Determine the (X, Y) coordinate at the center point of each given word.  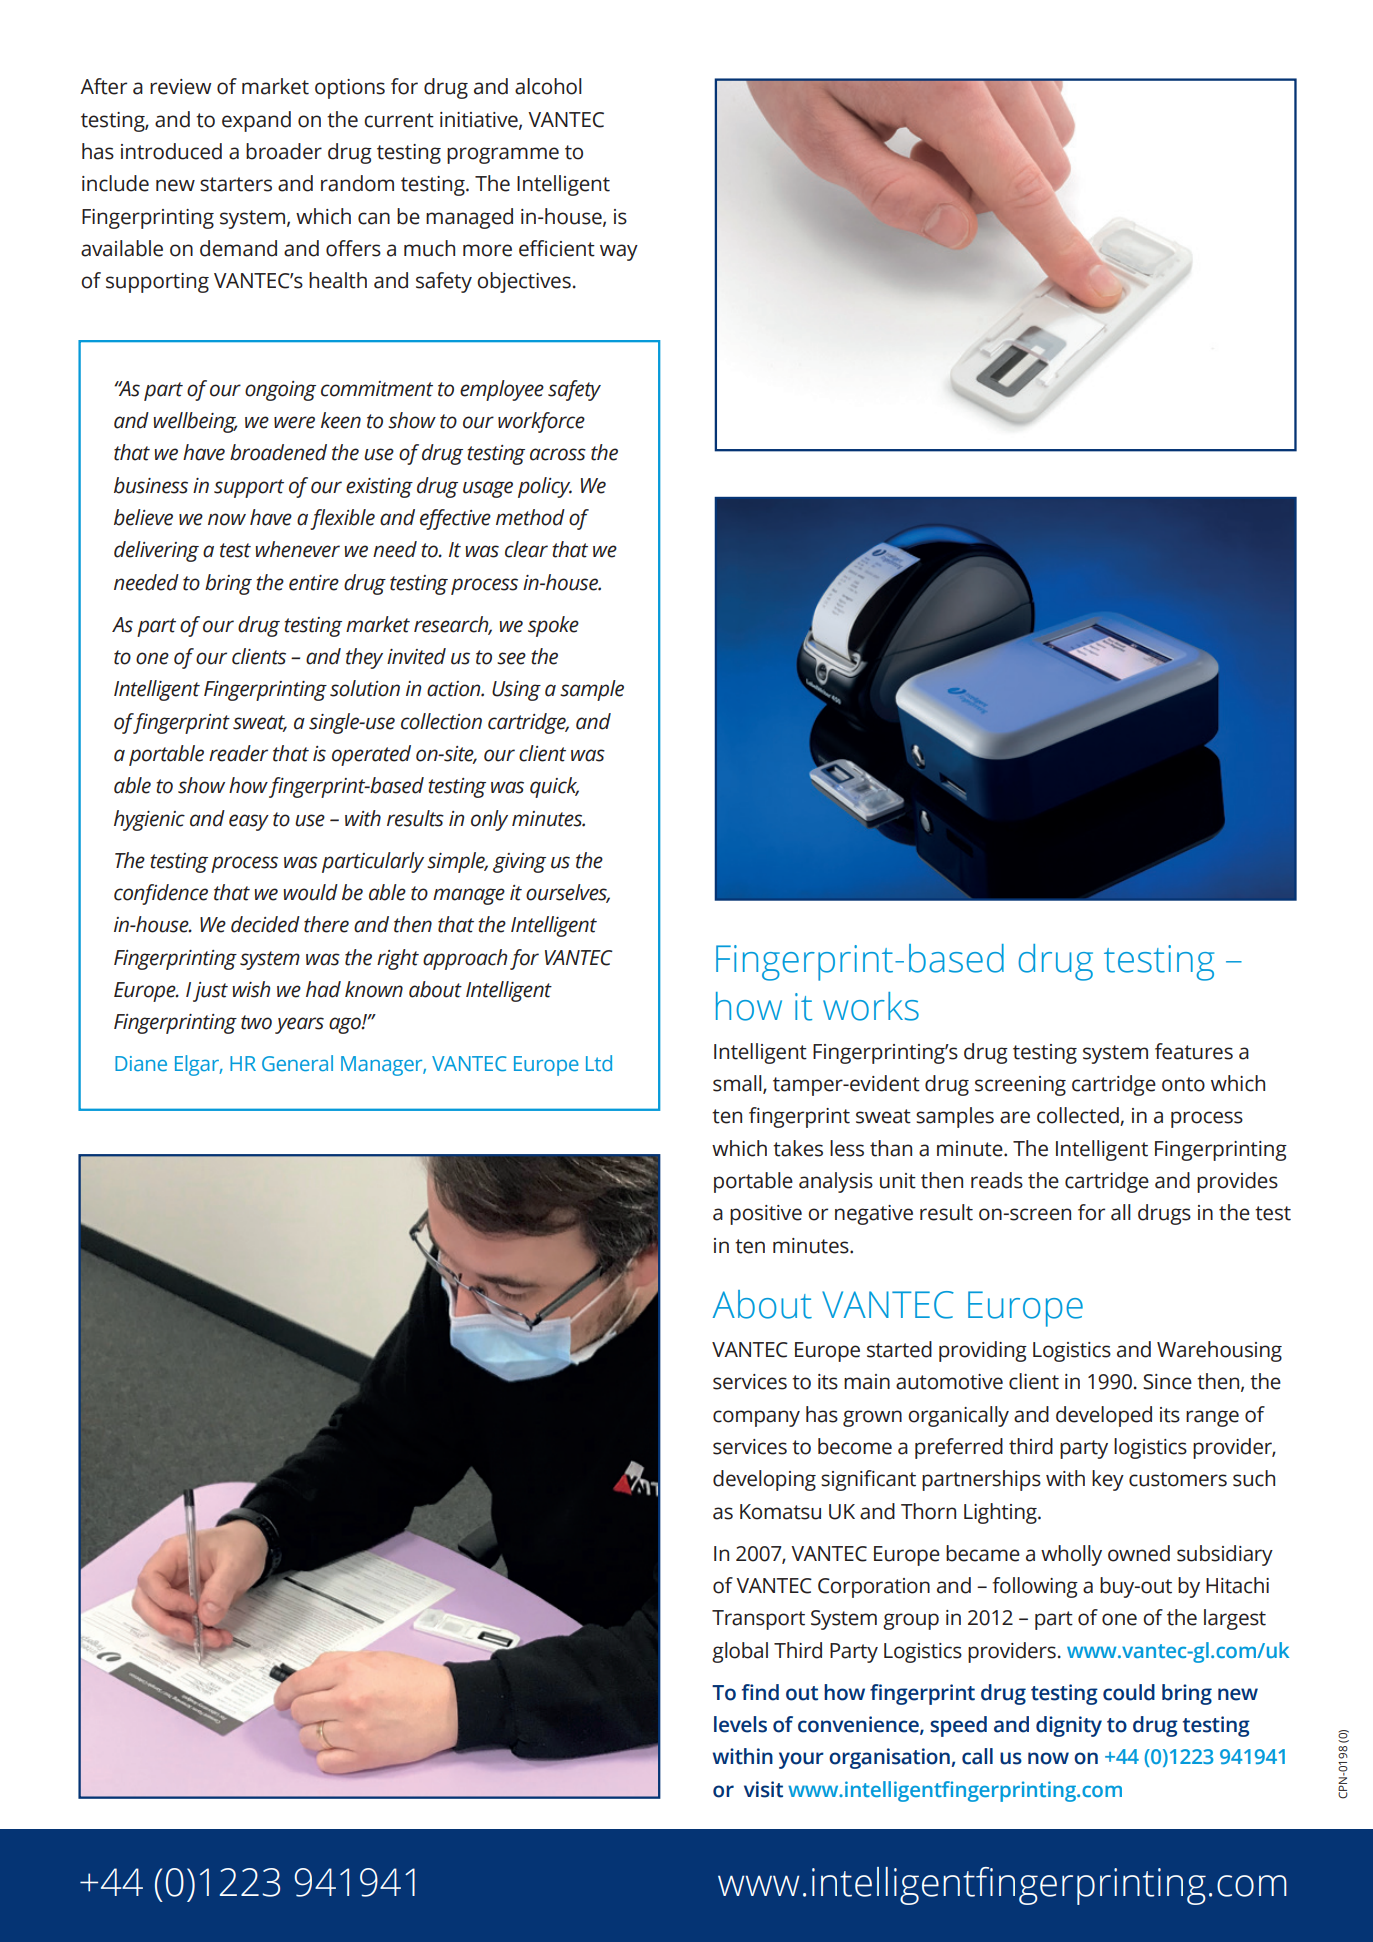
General (297, 1063)
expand (256, 121)
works (871, 1006)
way (619, 252)
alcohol (548, 86)
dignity (1069, 1726)
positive (766, 1215)
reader (238, 753)
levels (740, 1724)
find (760, 1692)
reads (997, 1180)
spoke (553, 626)
